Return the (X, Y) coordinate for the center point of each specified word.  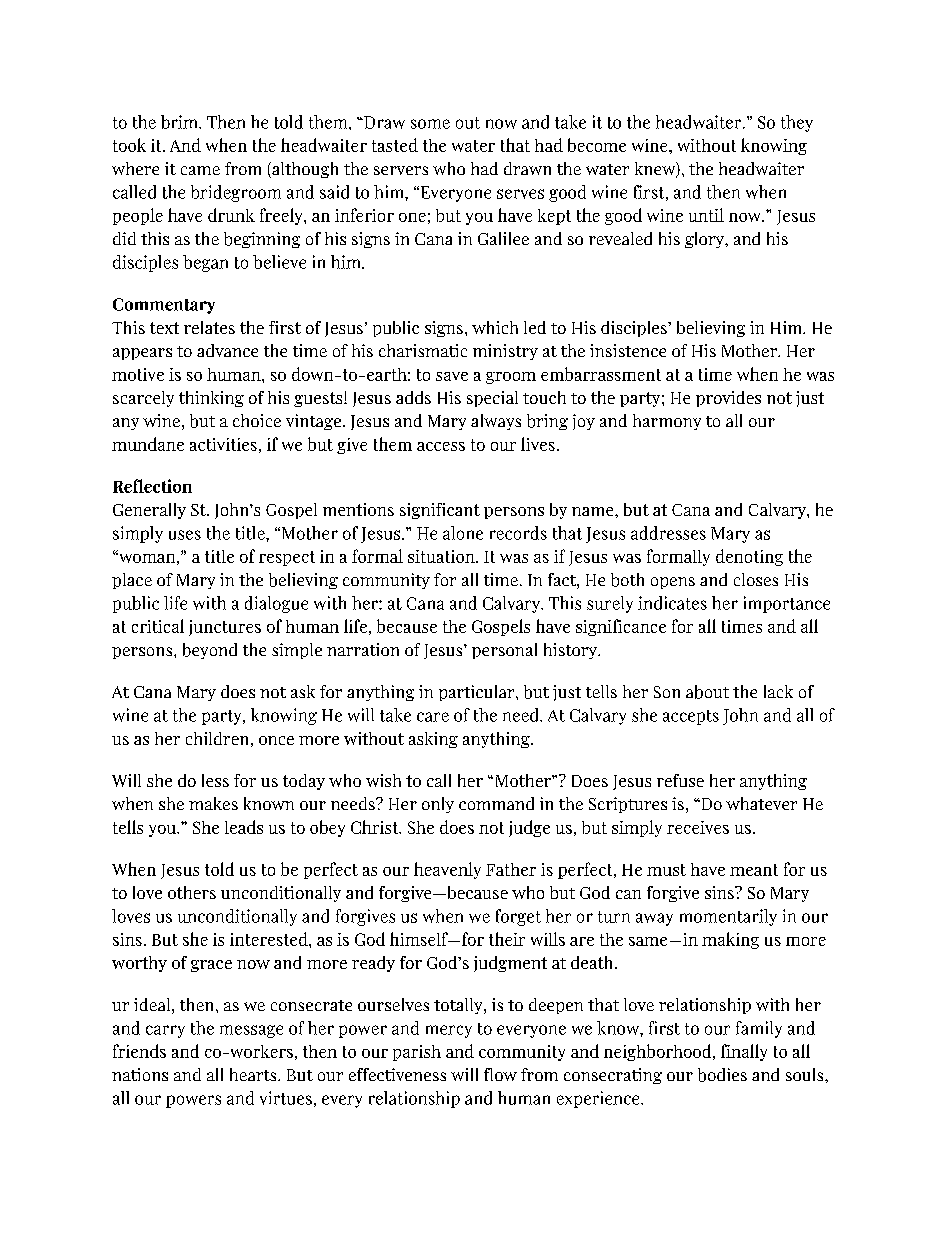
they (797, 123)
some (430, 124)
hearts (254, 1074)
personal (504, 651)
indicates (672, 603)
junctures (225, 628)
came (200, 170)
